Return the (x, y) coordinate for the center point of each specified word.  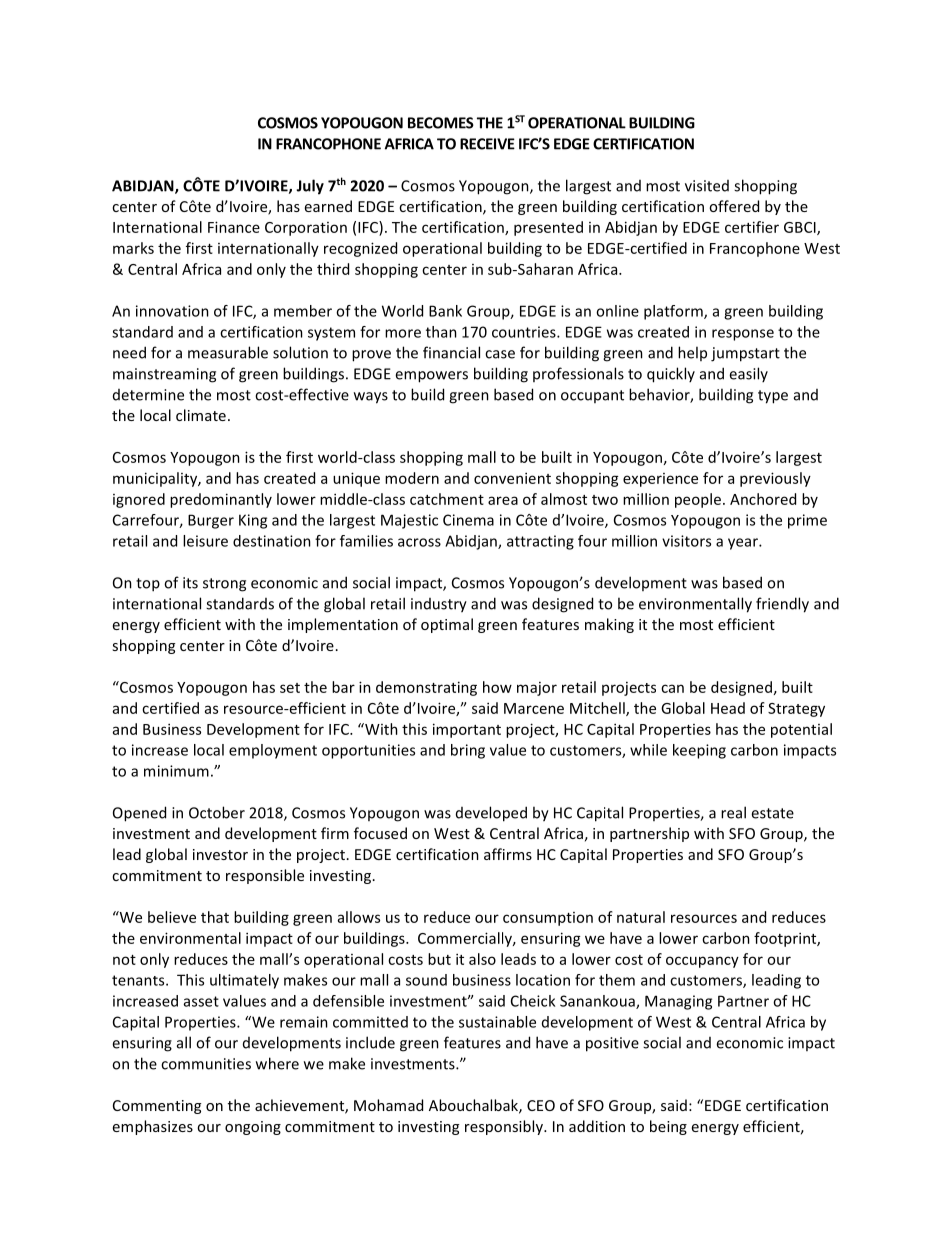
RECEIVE (487, 144)
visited (707, 186)
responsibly (505, 1127)
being (668, 1127)
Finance (234, 227)
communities (206, 1064)
